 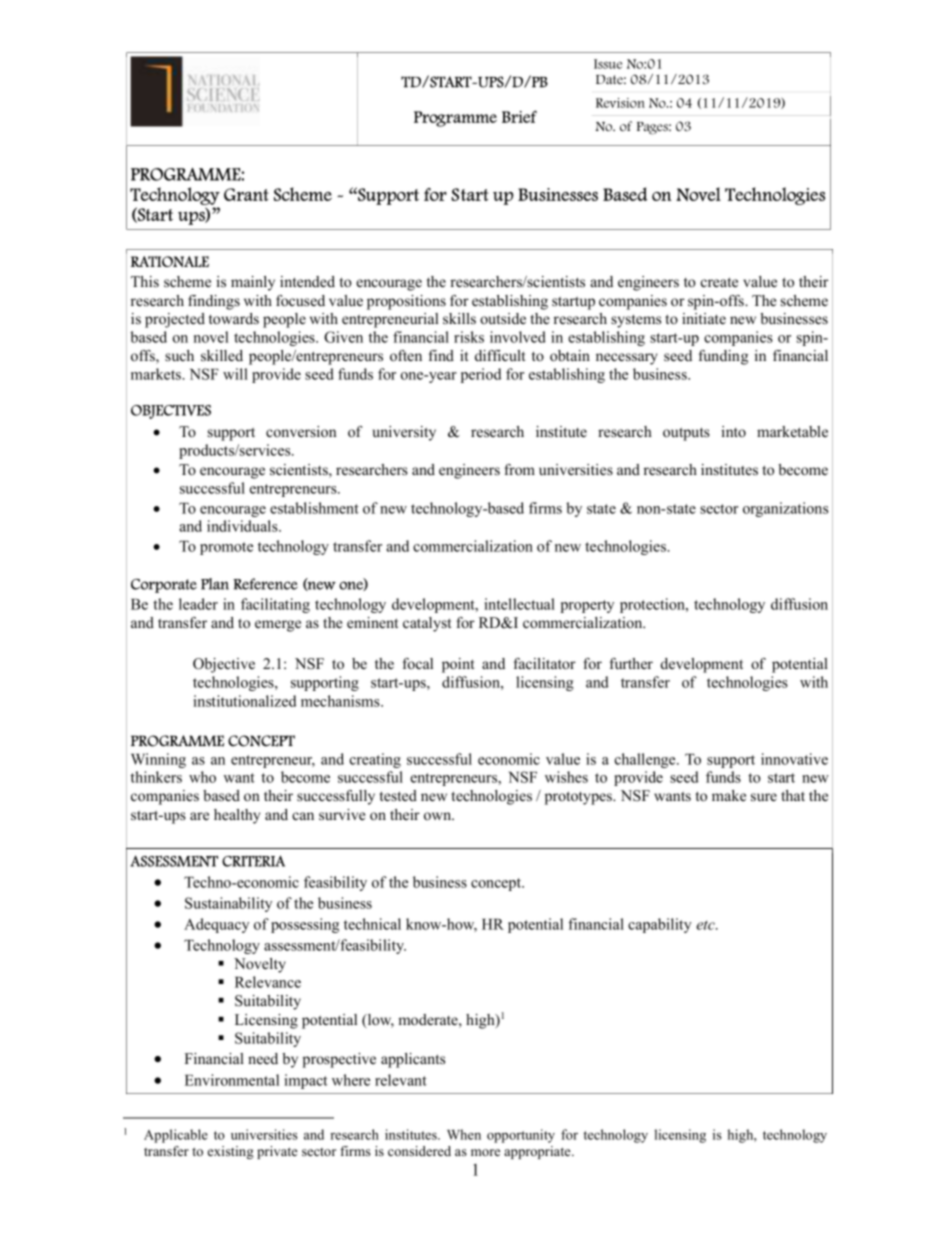 I want to click on will, so click(x=235, y=374).
